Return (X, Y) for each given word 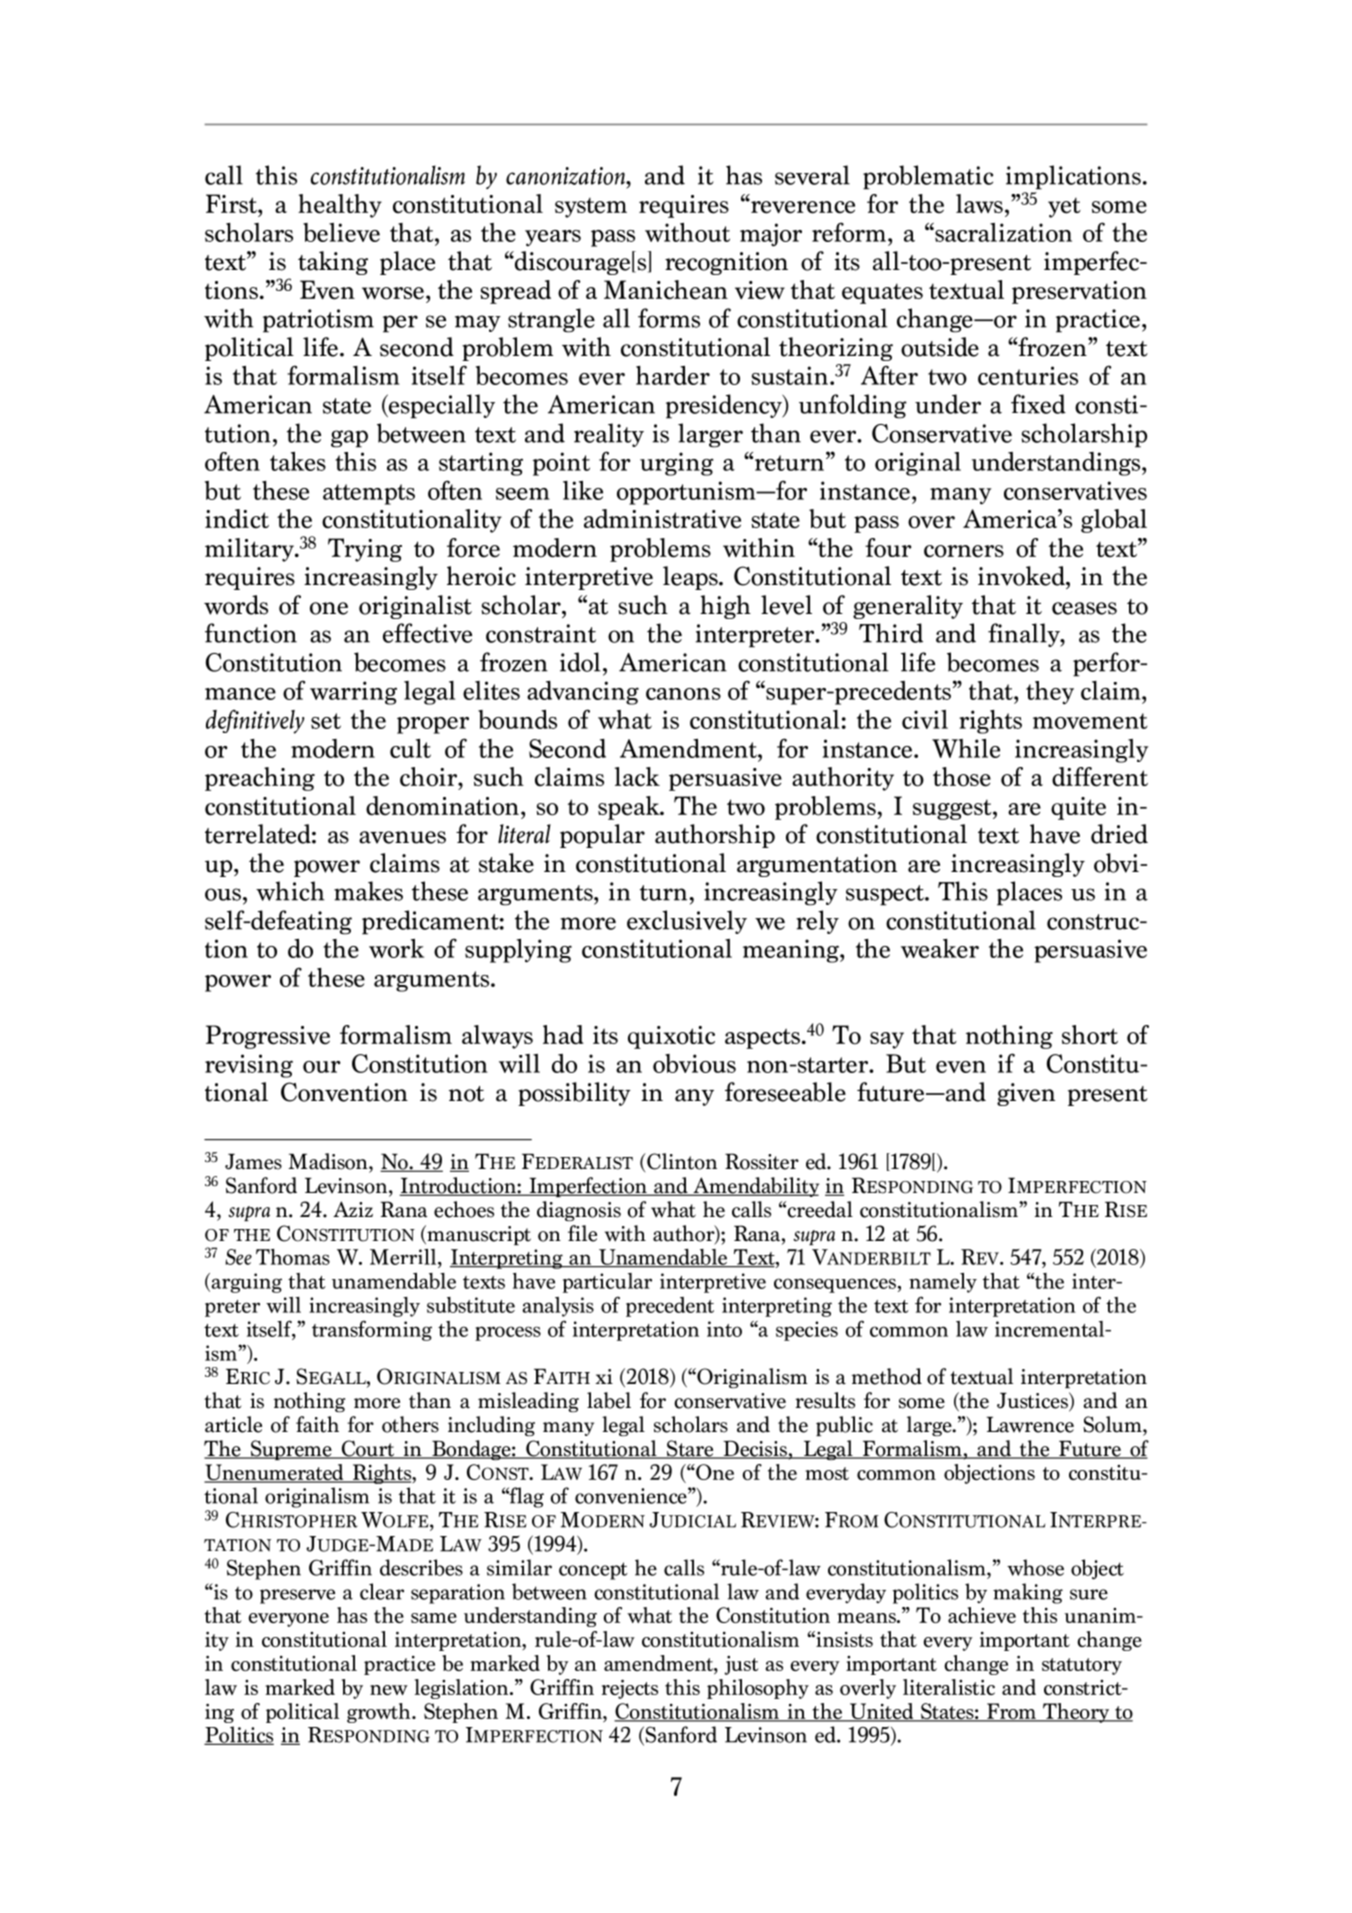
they (1050, 693)
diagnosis (579, 1211)
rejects (630, 1689)
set (326, 721)
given (1026, 1094)
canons (683, 694)
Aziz (353, 1209)
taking (333, 263)
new (389, 1690)
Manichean (666, 290)
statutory (1082, 1666)
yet (1064, 208)
